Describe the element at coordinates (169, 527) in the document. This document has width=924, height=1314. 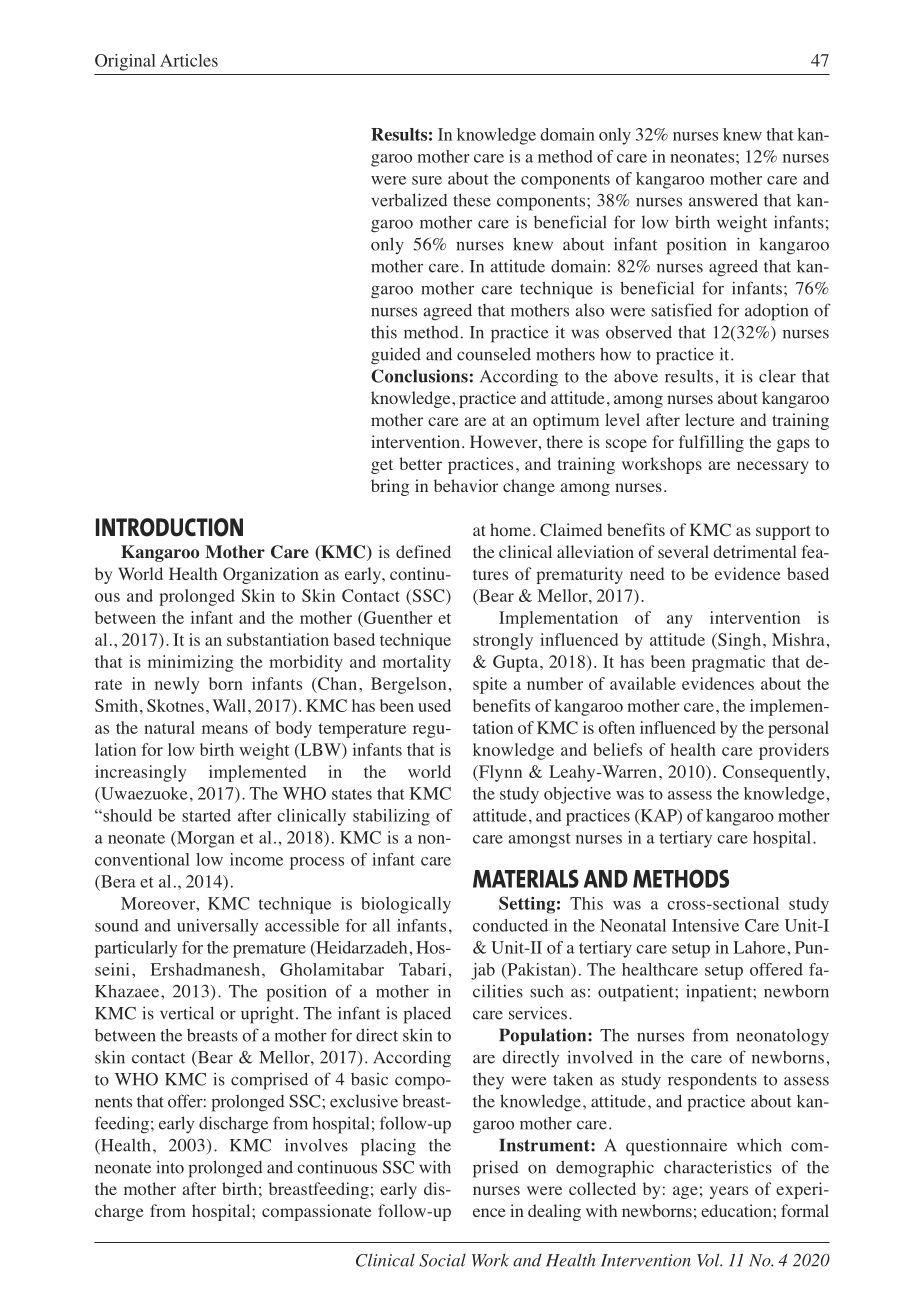
I see `INTRODUCTION` at that location.
